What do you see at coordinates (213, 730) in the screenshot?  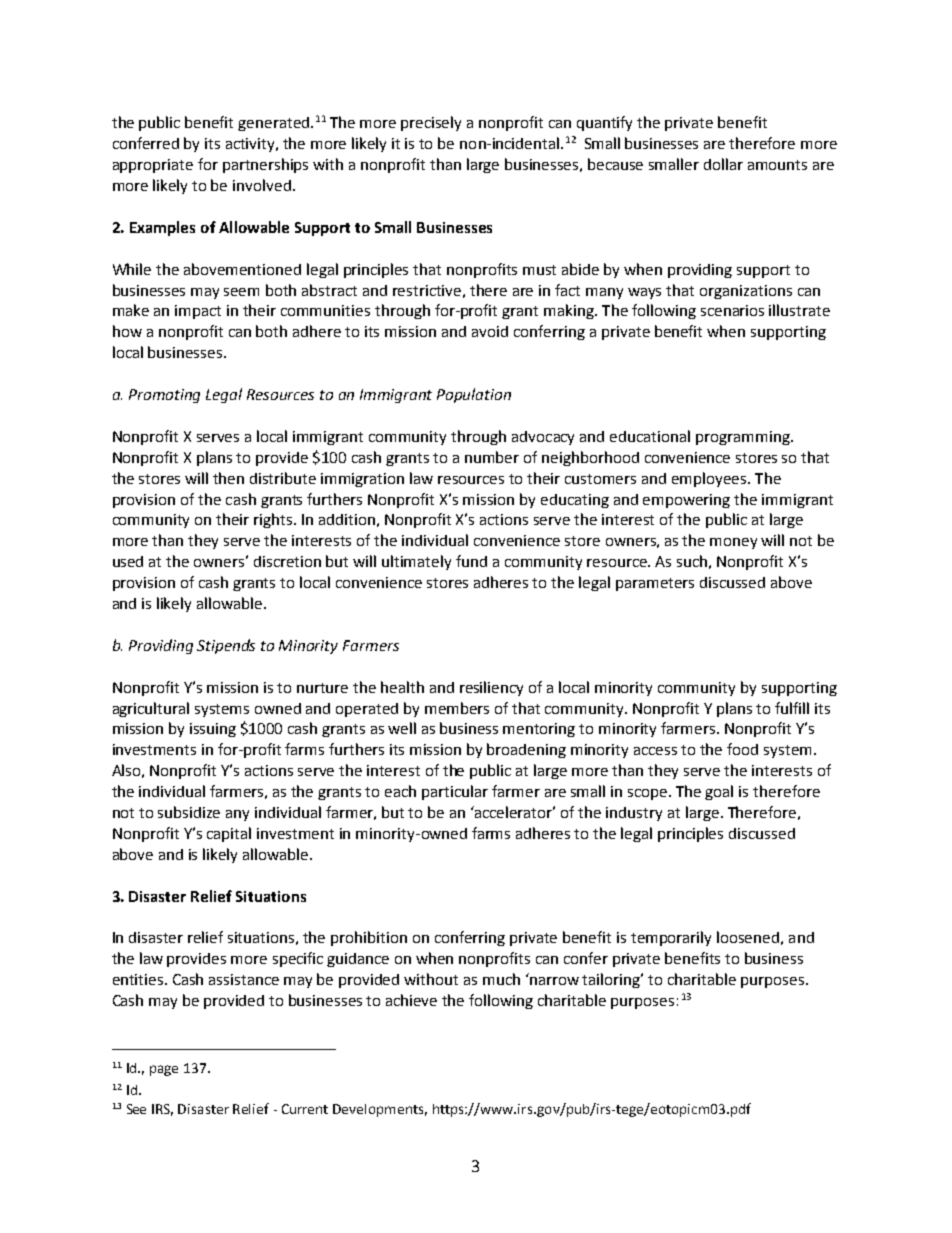 I see `issuing` at bounding box center [213, 730].
